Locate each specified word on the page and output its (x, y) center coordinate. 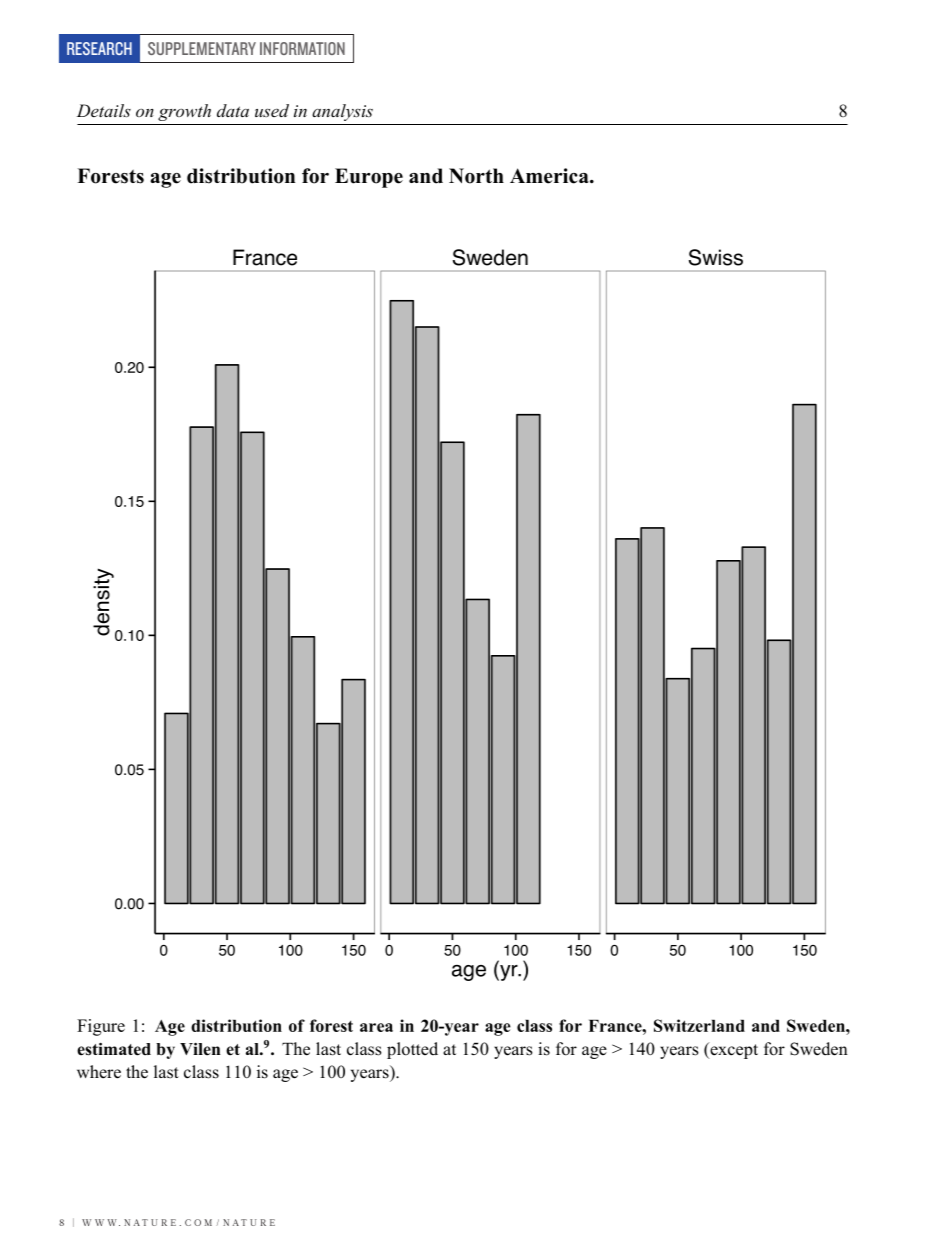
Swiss (716, 257)
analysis (342, 112)
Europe (369, 178)
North (476, 176)
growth (184, 112)
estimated (114, 1049)
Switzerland (699, 1025)
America (550, 176)
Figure (101, 1027)
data (233, 110)
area (376, 1027)
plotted (412, 1050)
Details (104, 110)
